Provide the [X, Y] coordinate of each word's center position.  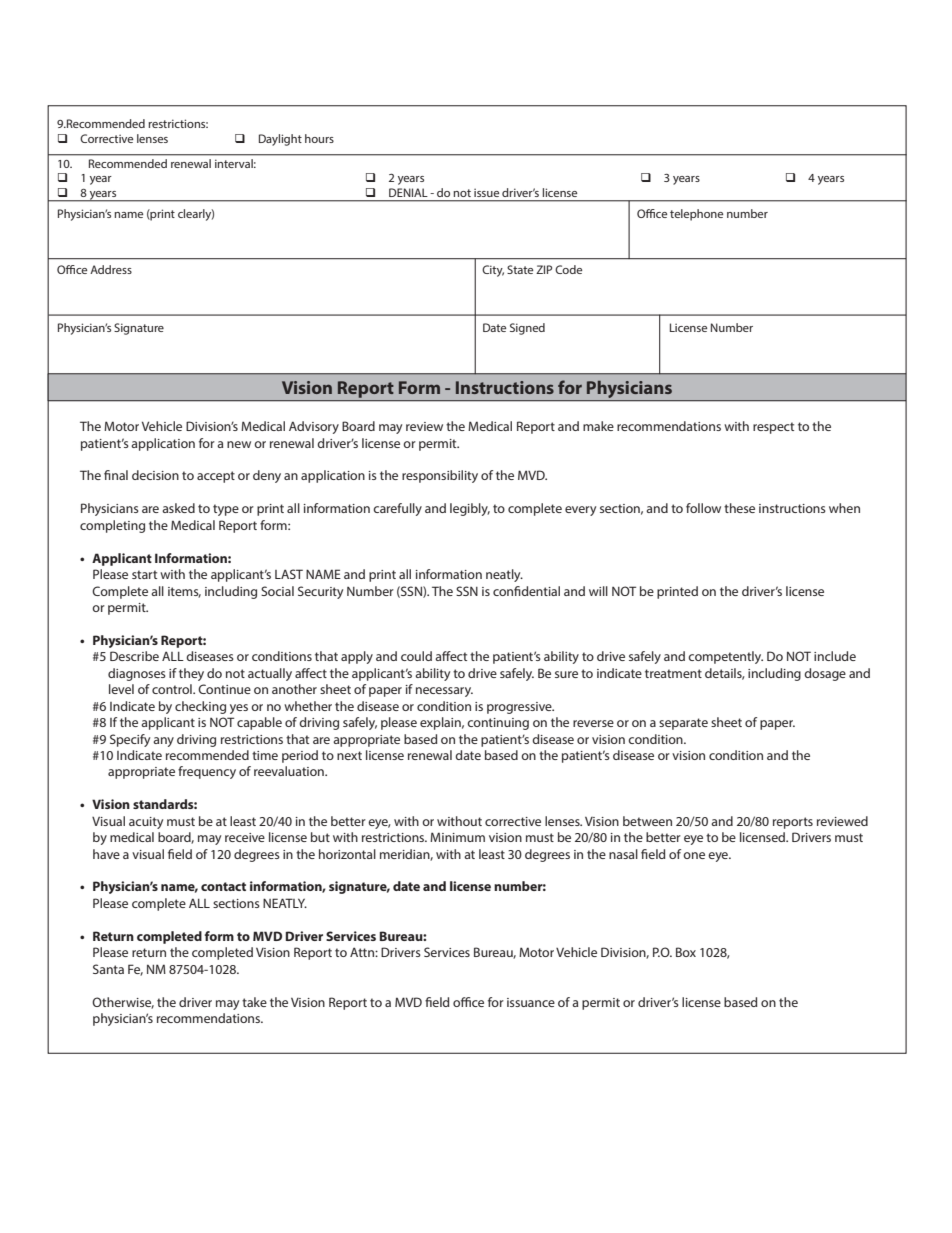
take [254, 1002]
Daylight [280, 140]
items [184, 592]
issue [486, 193]
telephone [696, 215]
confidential [526, 591]
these [739, 508]
